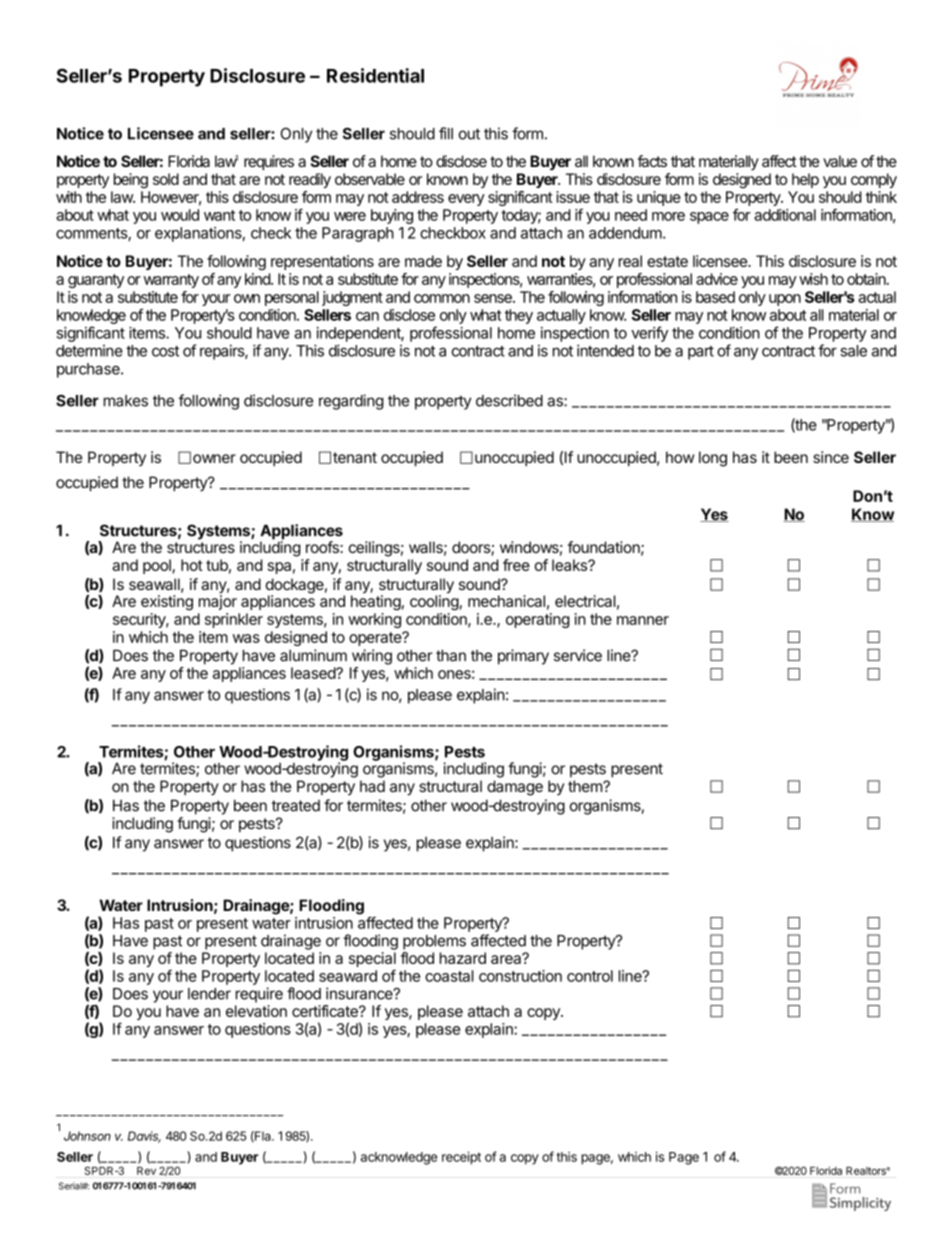  What do you see at coordinates (296, 806) in the image?
I see `treated` at bounding box center [296, 806].
